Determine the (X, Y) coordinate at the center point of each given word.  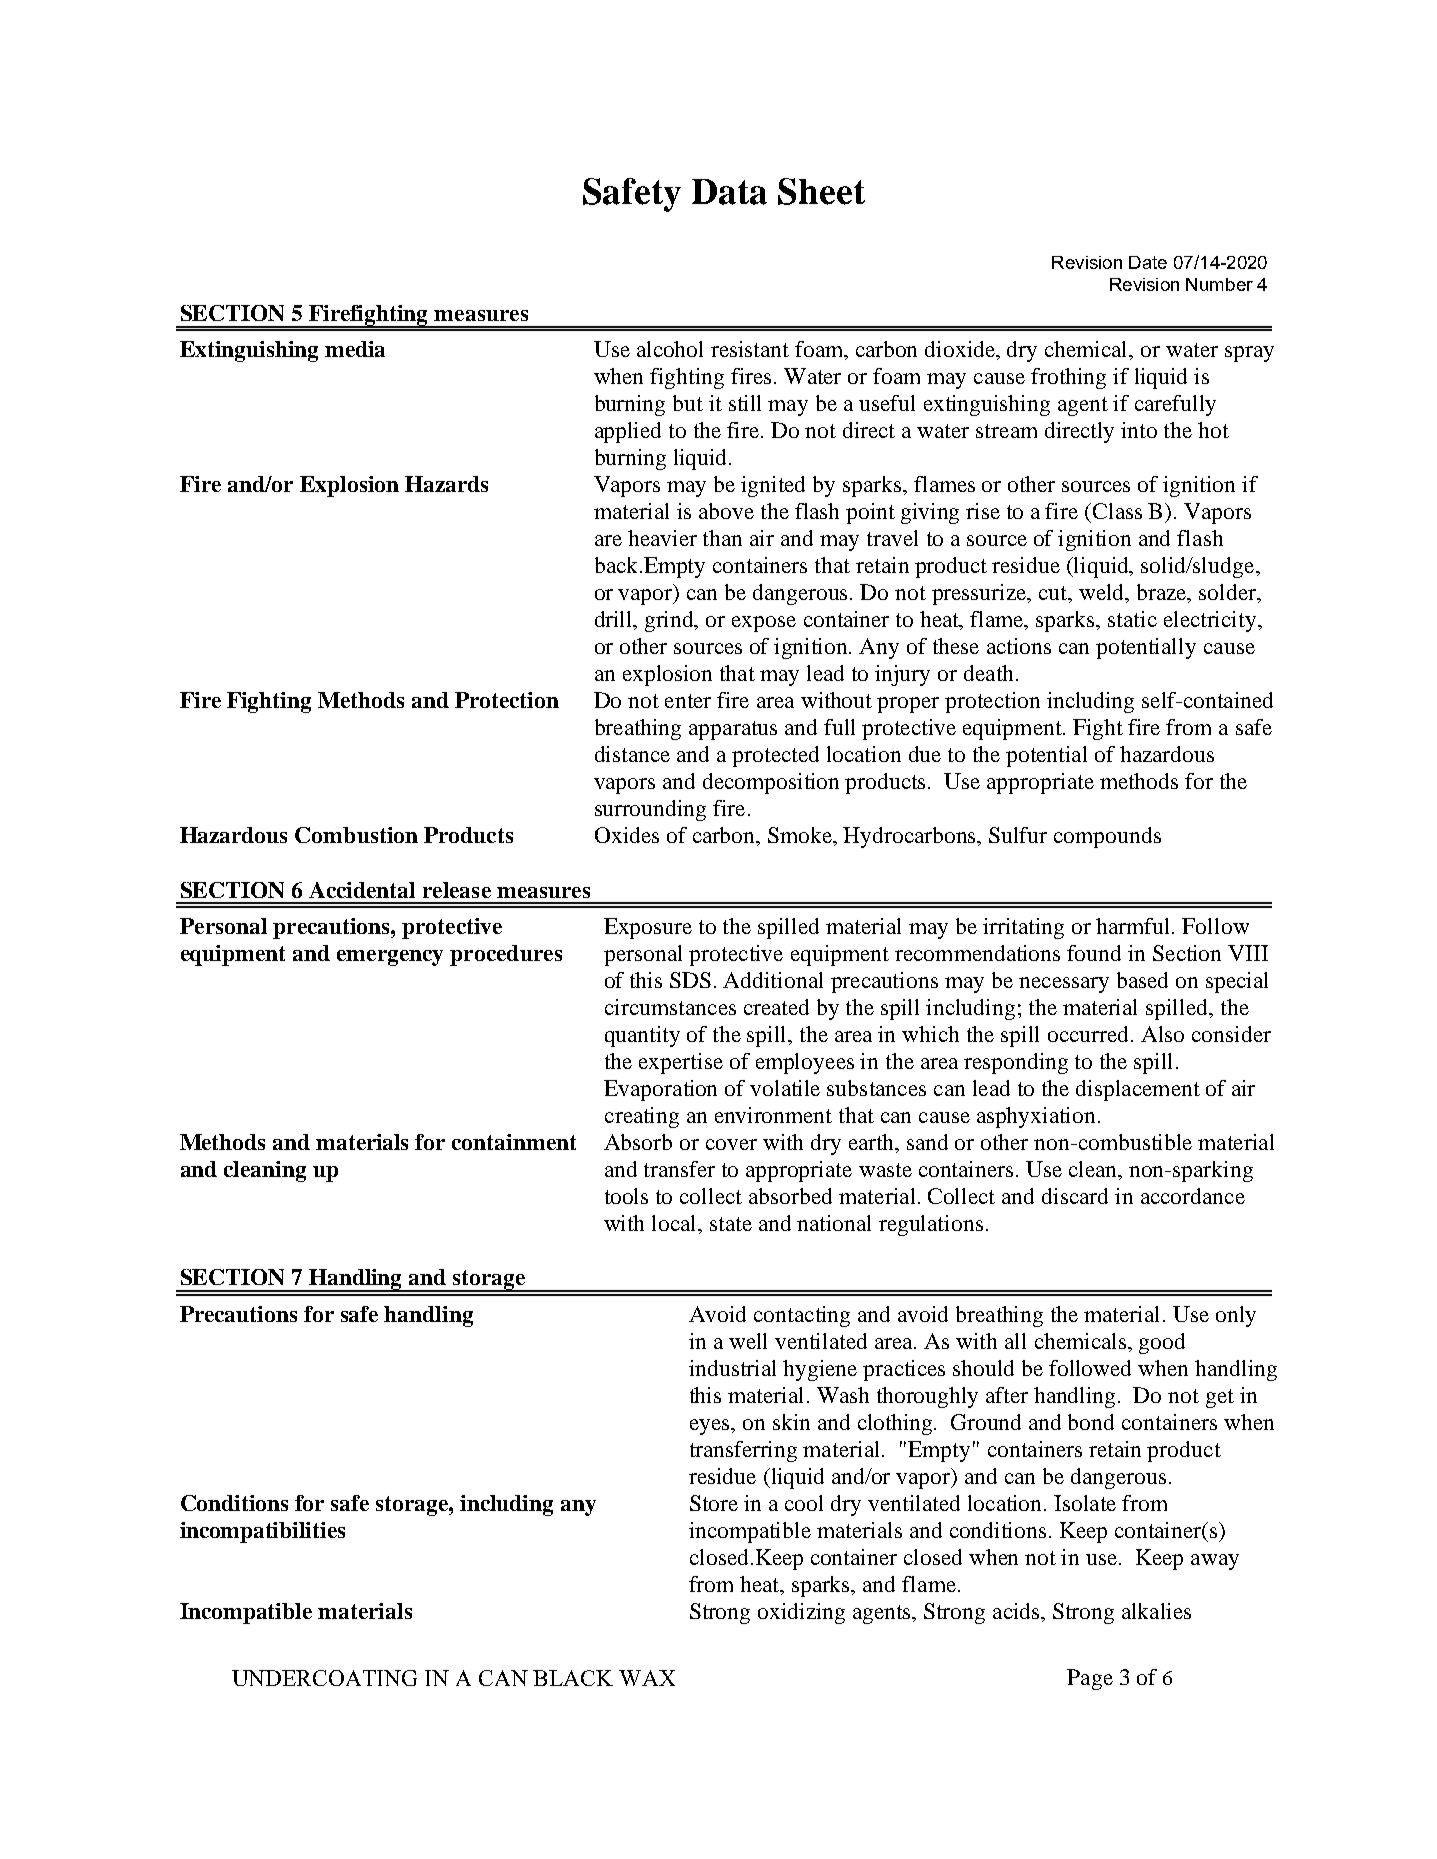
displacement (1138, 1090)
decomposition (771, 783)
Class (1117, 511)
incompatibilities (262, 1532)
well (748, 1341)
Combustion (356, 835)
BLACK (573, 1678)
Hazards (446, 484)
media (355, 349)
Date (1148, 262)
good (1162, 1343)
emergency (390, 958)
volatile (785, 1088)
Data (729, 192)
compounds (1107, 837)
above (726, 511)
